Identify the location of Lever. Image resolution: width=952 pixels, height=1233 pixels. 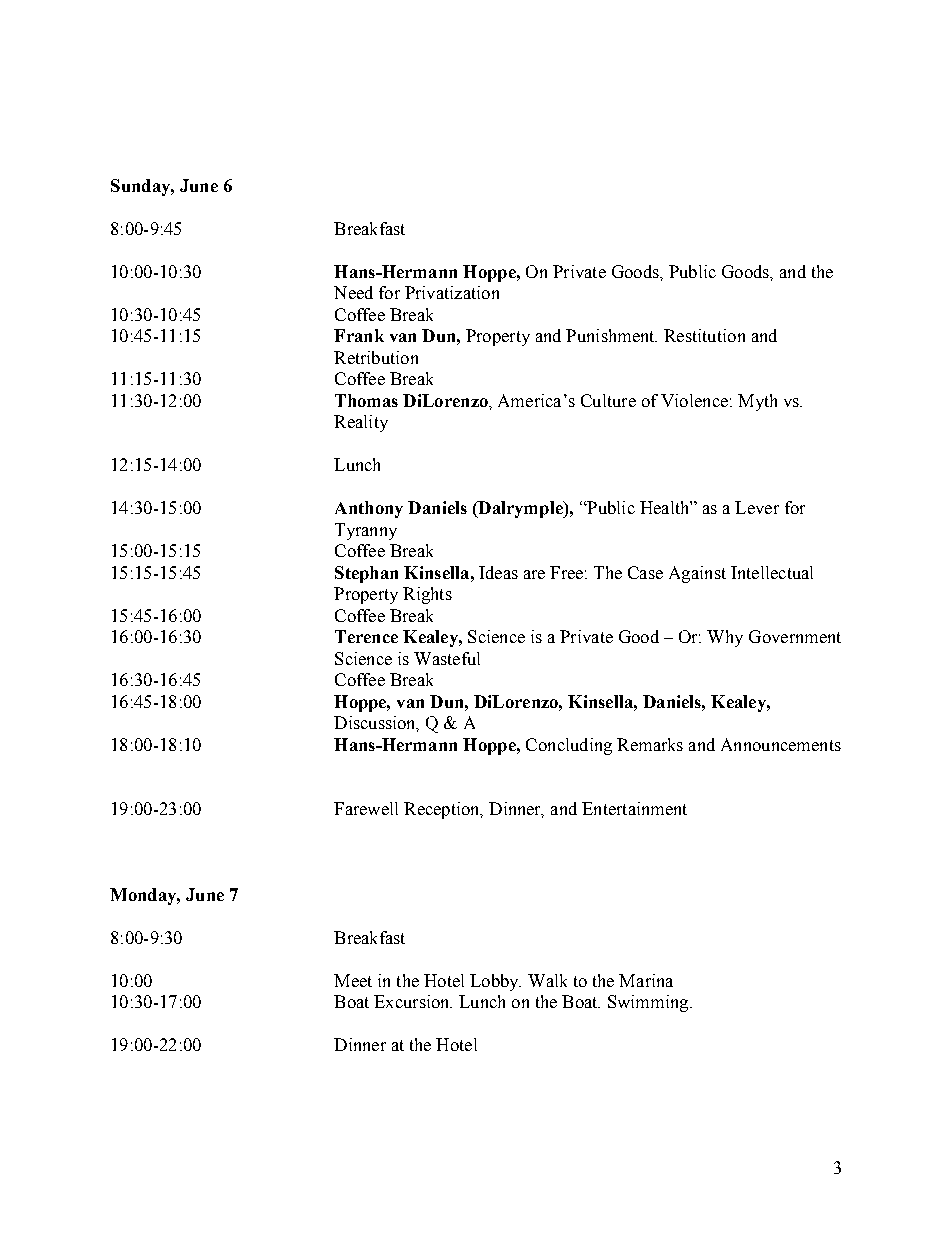
(757, 507).
